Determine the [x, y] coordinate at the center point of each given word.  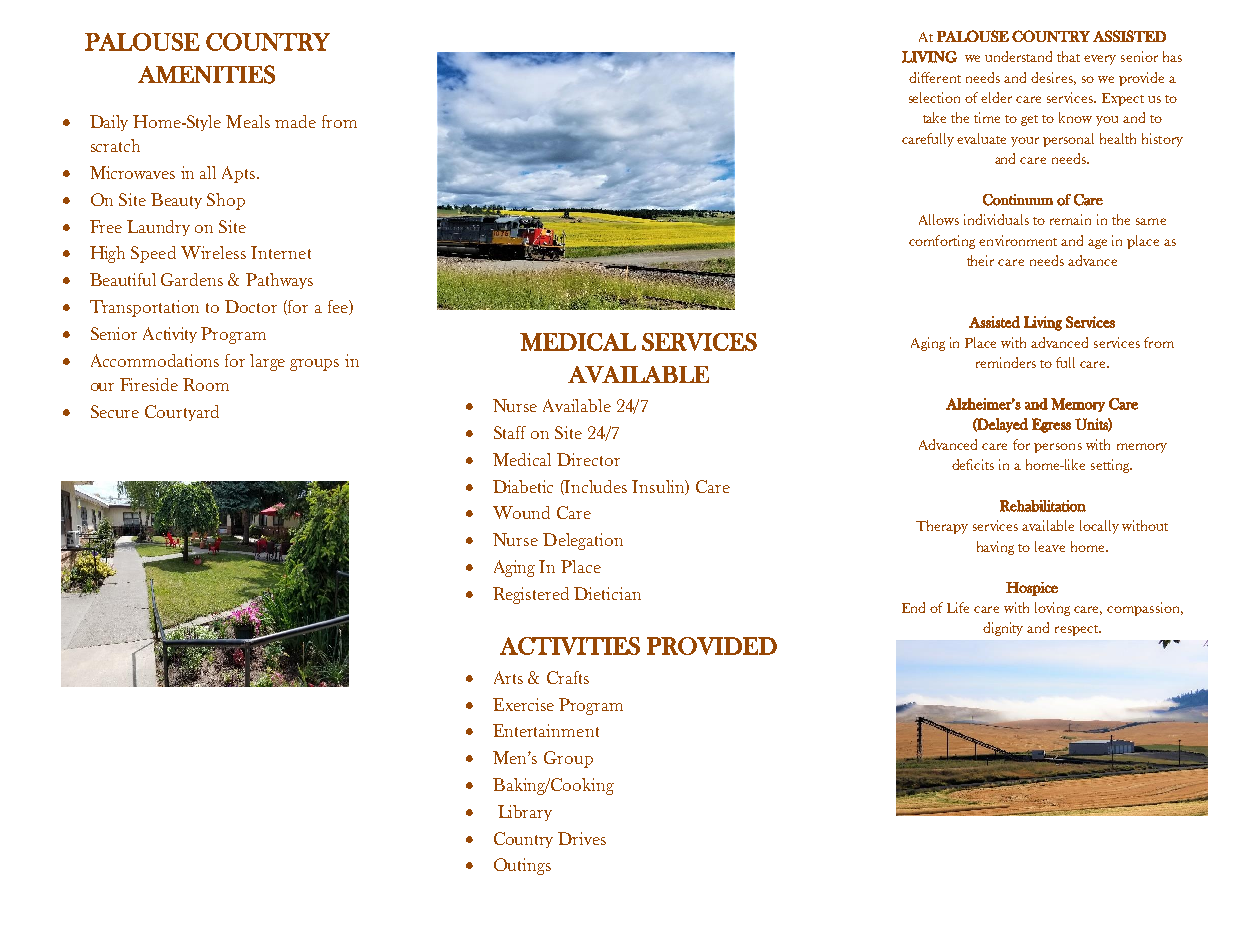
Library [525, 813]
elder [996, 97]
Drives [582, 838]
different [935, 77]
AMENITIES [206, 74]
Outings [522, 866]
